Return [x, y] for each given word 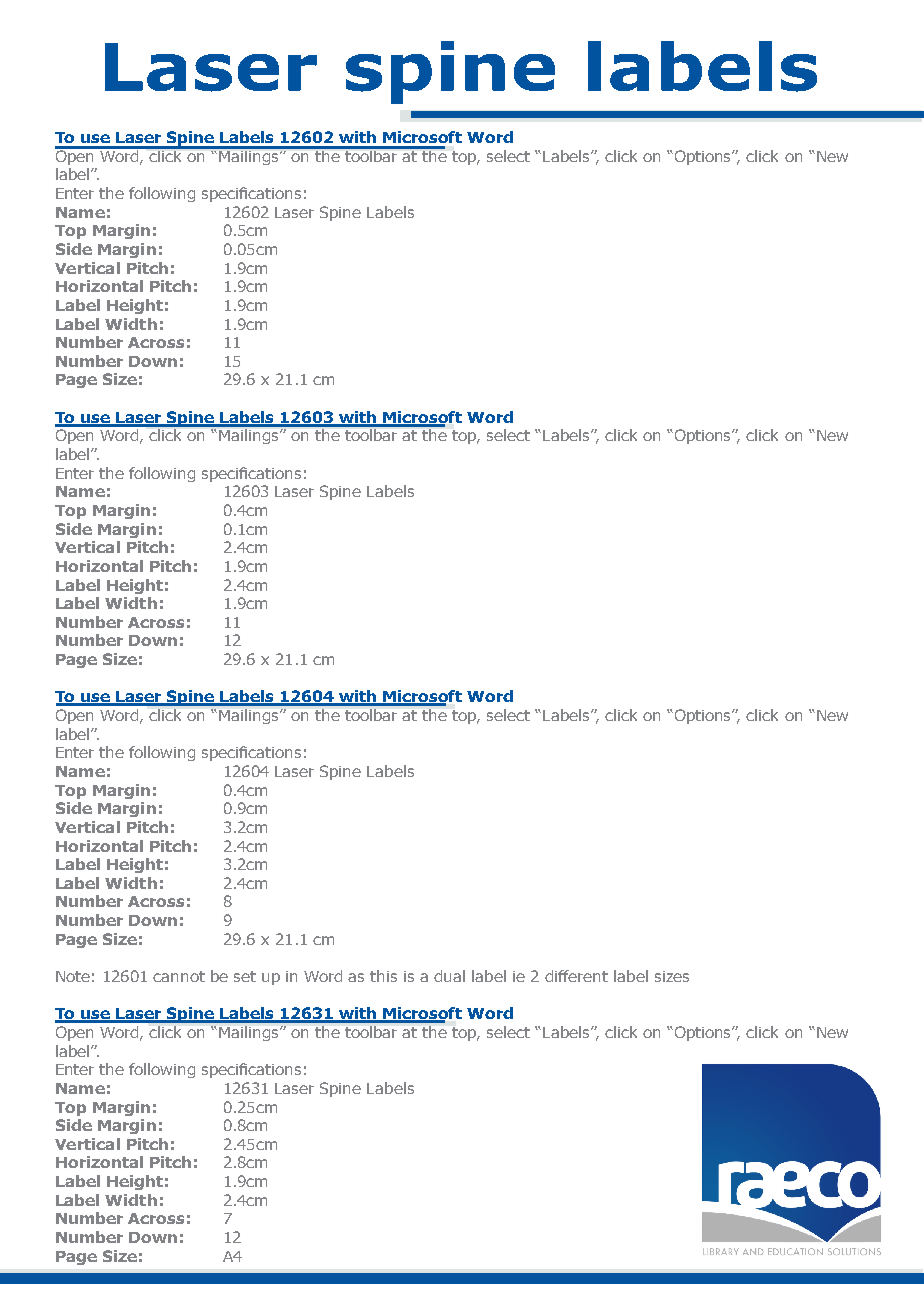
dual [449, 976]
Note [73, 976]
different [576, 976]
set [245, 976]
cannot [179, 976]
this [383, 976]
